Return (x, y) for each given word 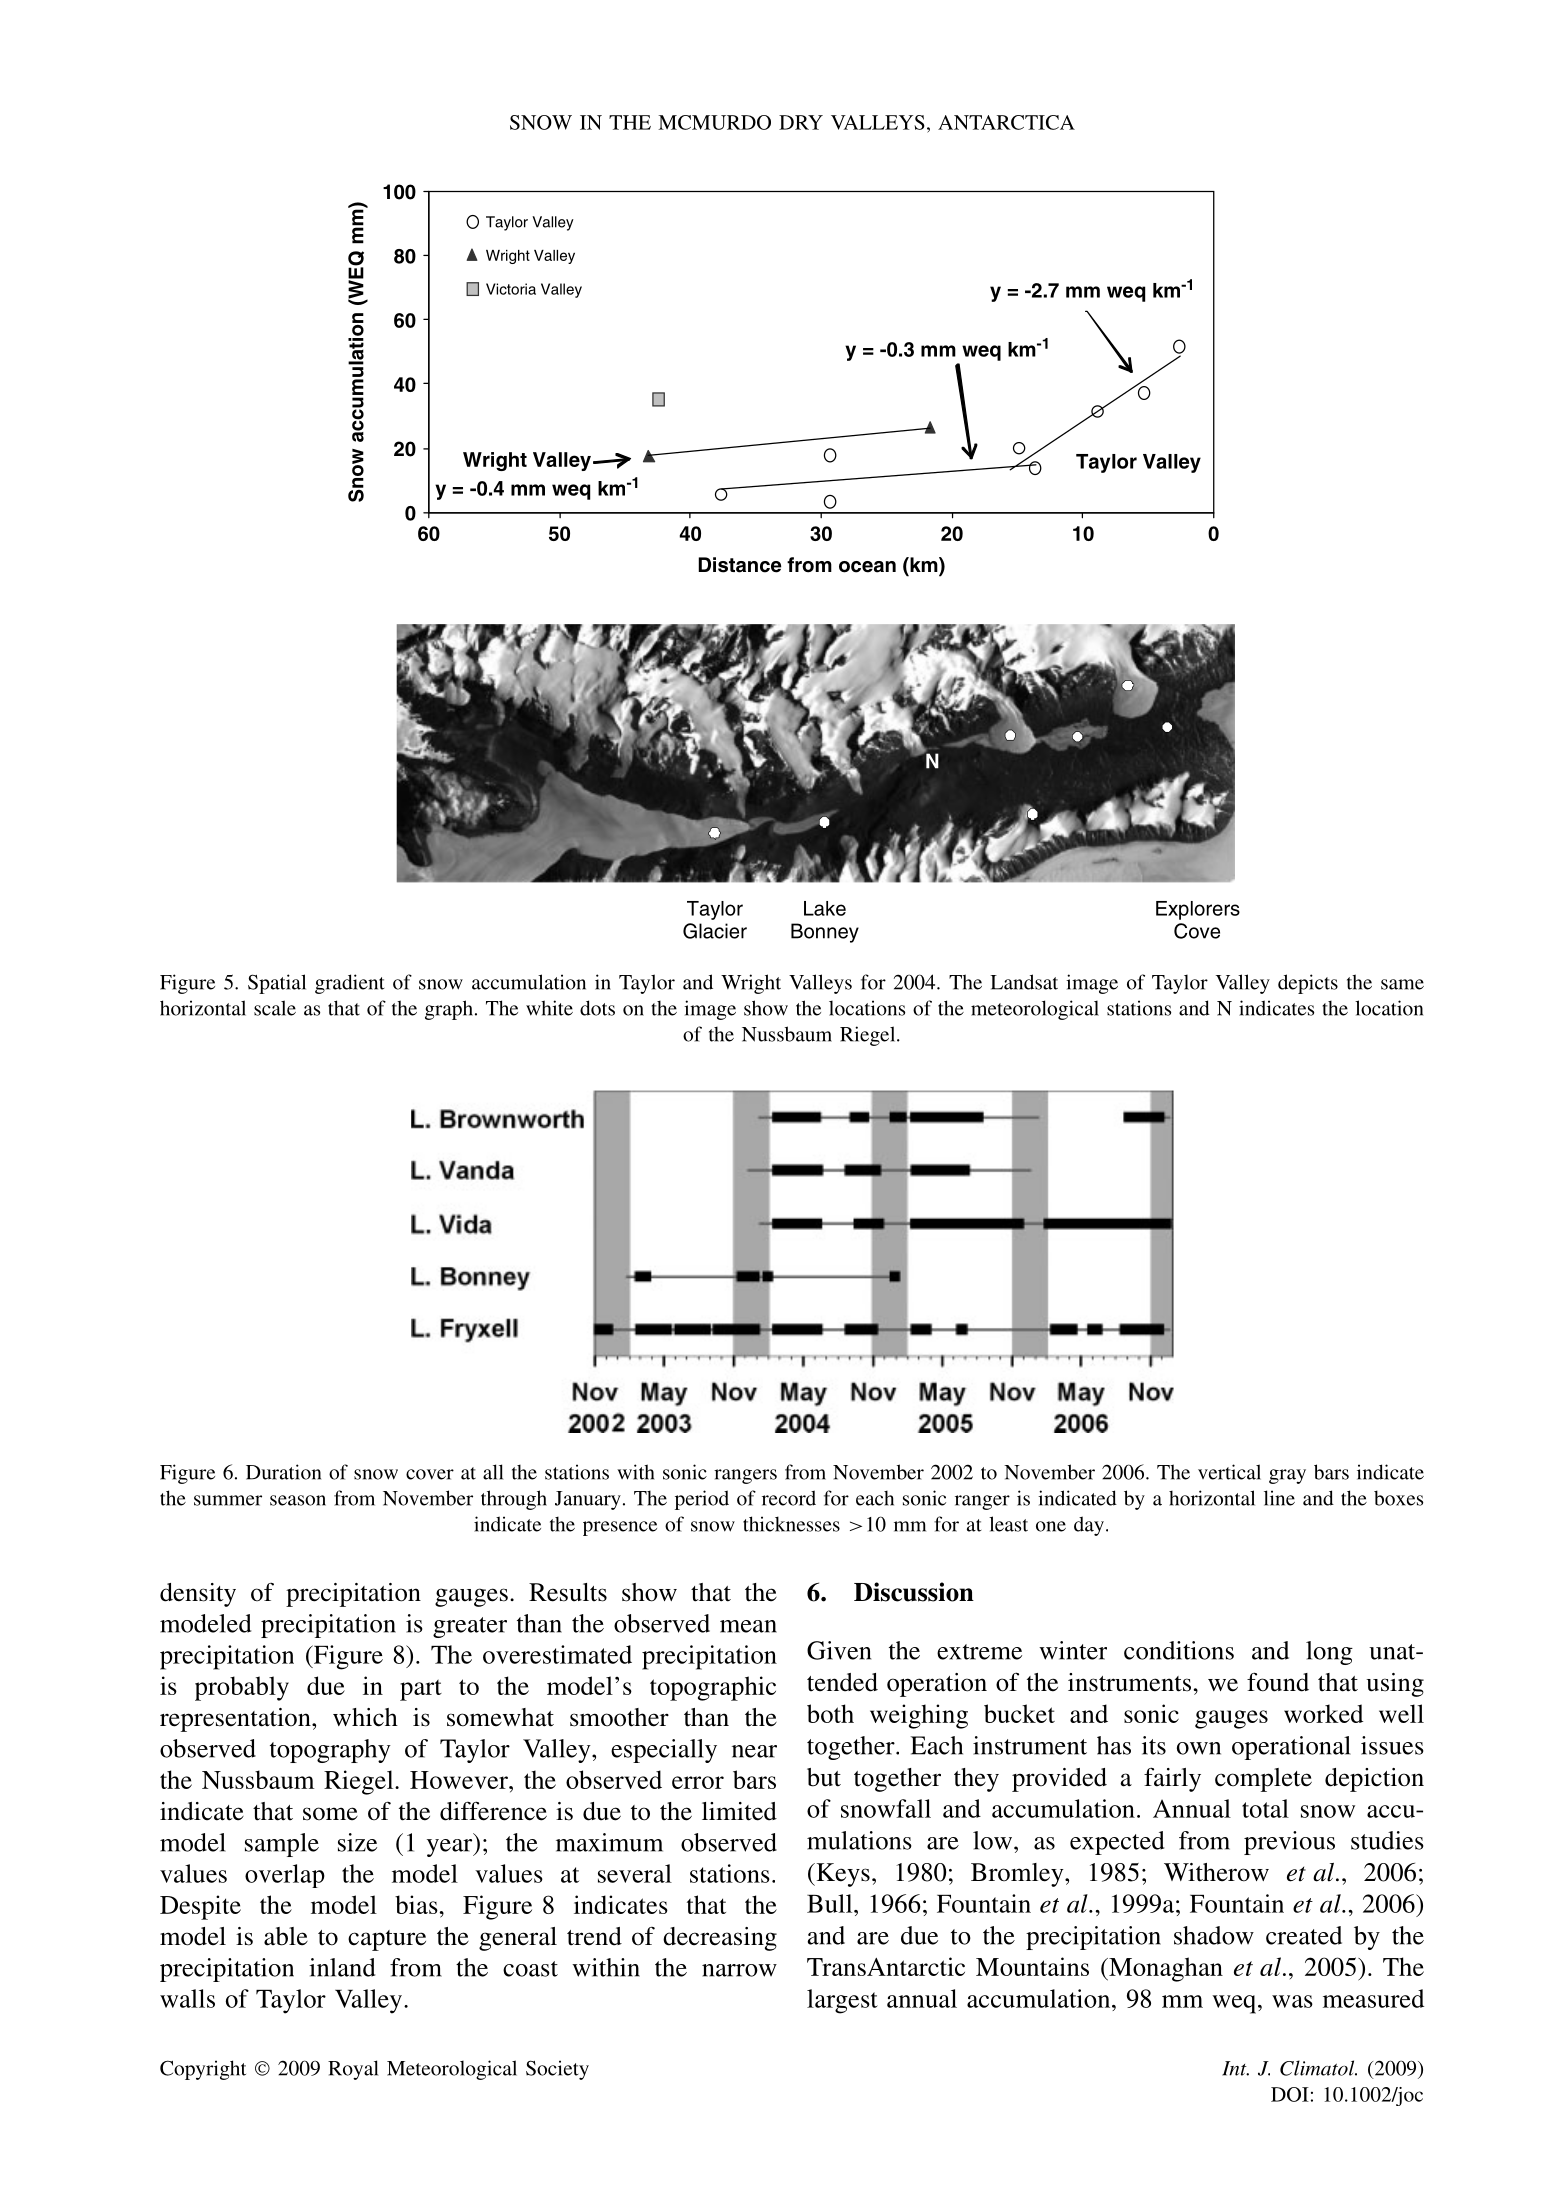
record (789, 1498)
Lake (825, 908)
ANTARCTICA (1006, 122)
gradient (349, 984)
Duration (283, 1472)
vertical (1229, 1472)
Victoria (511, 289)
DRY (801, 122)
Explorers (1198, 910)
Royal (353, 2070)
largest (842, 2001)
